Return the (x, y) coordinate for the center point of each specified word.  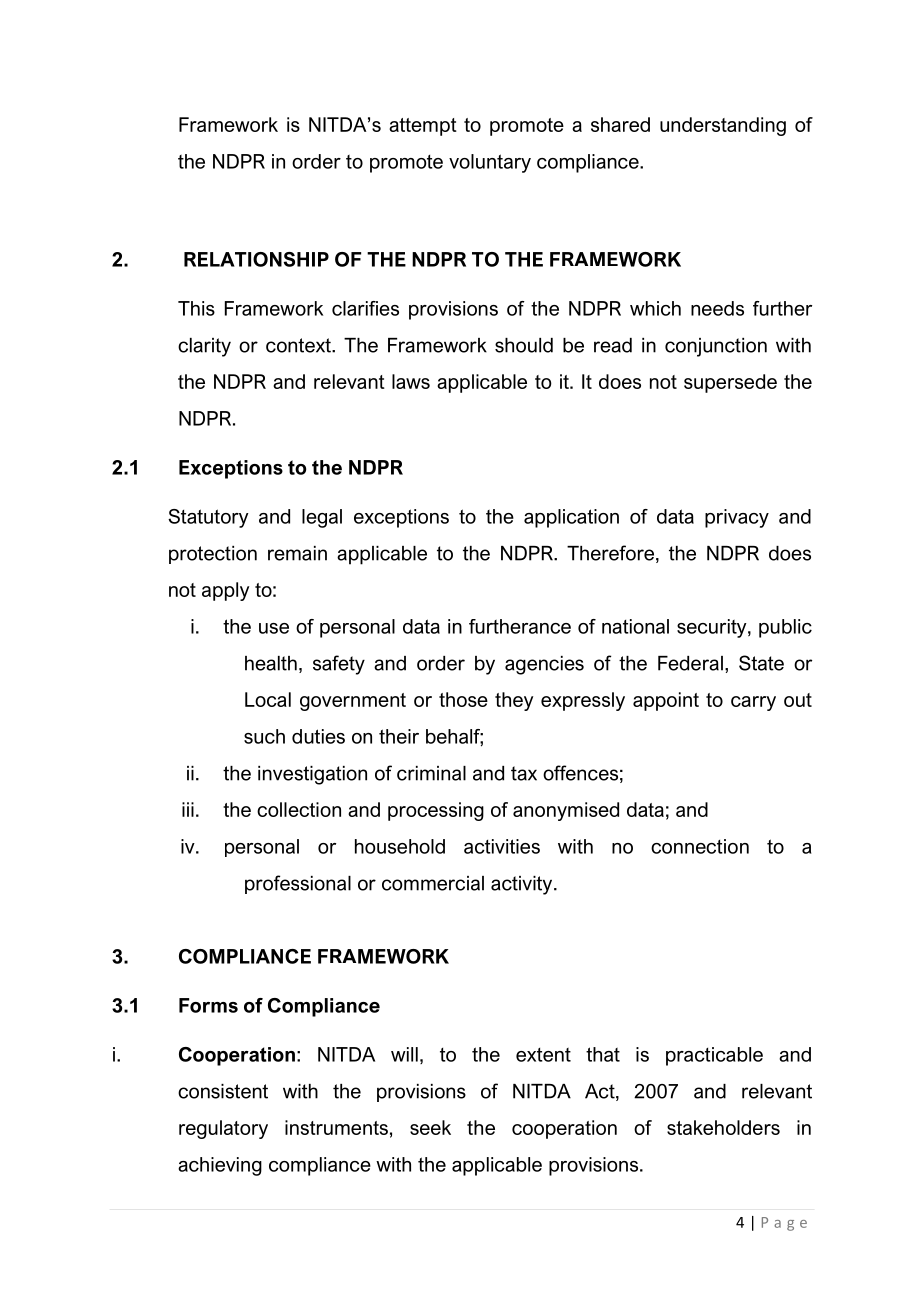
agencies (544, 665)
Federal (690, 663)
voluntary (490, 163)
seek (430, 1127)
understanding (723, 126)
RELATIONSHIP (256, 259)
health (271, 663)
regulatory (223, 1129)
